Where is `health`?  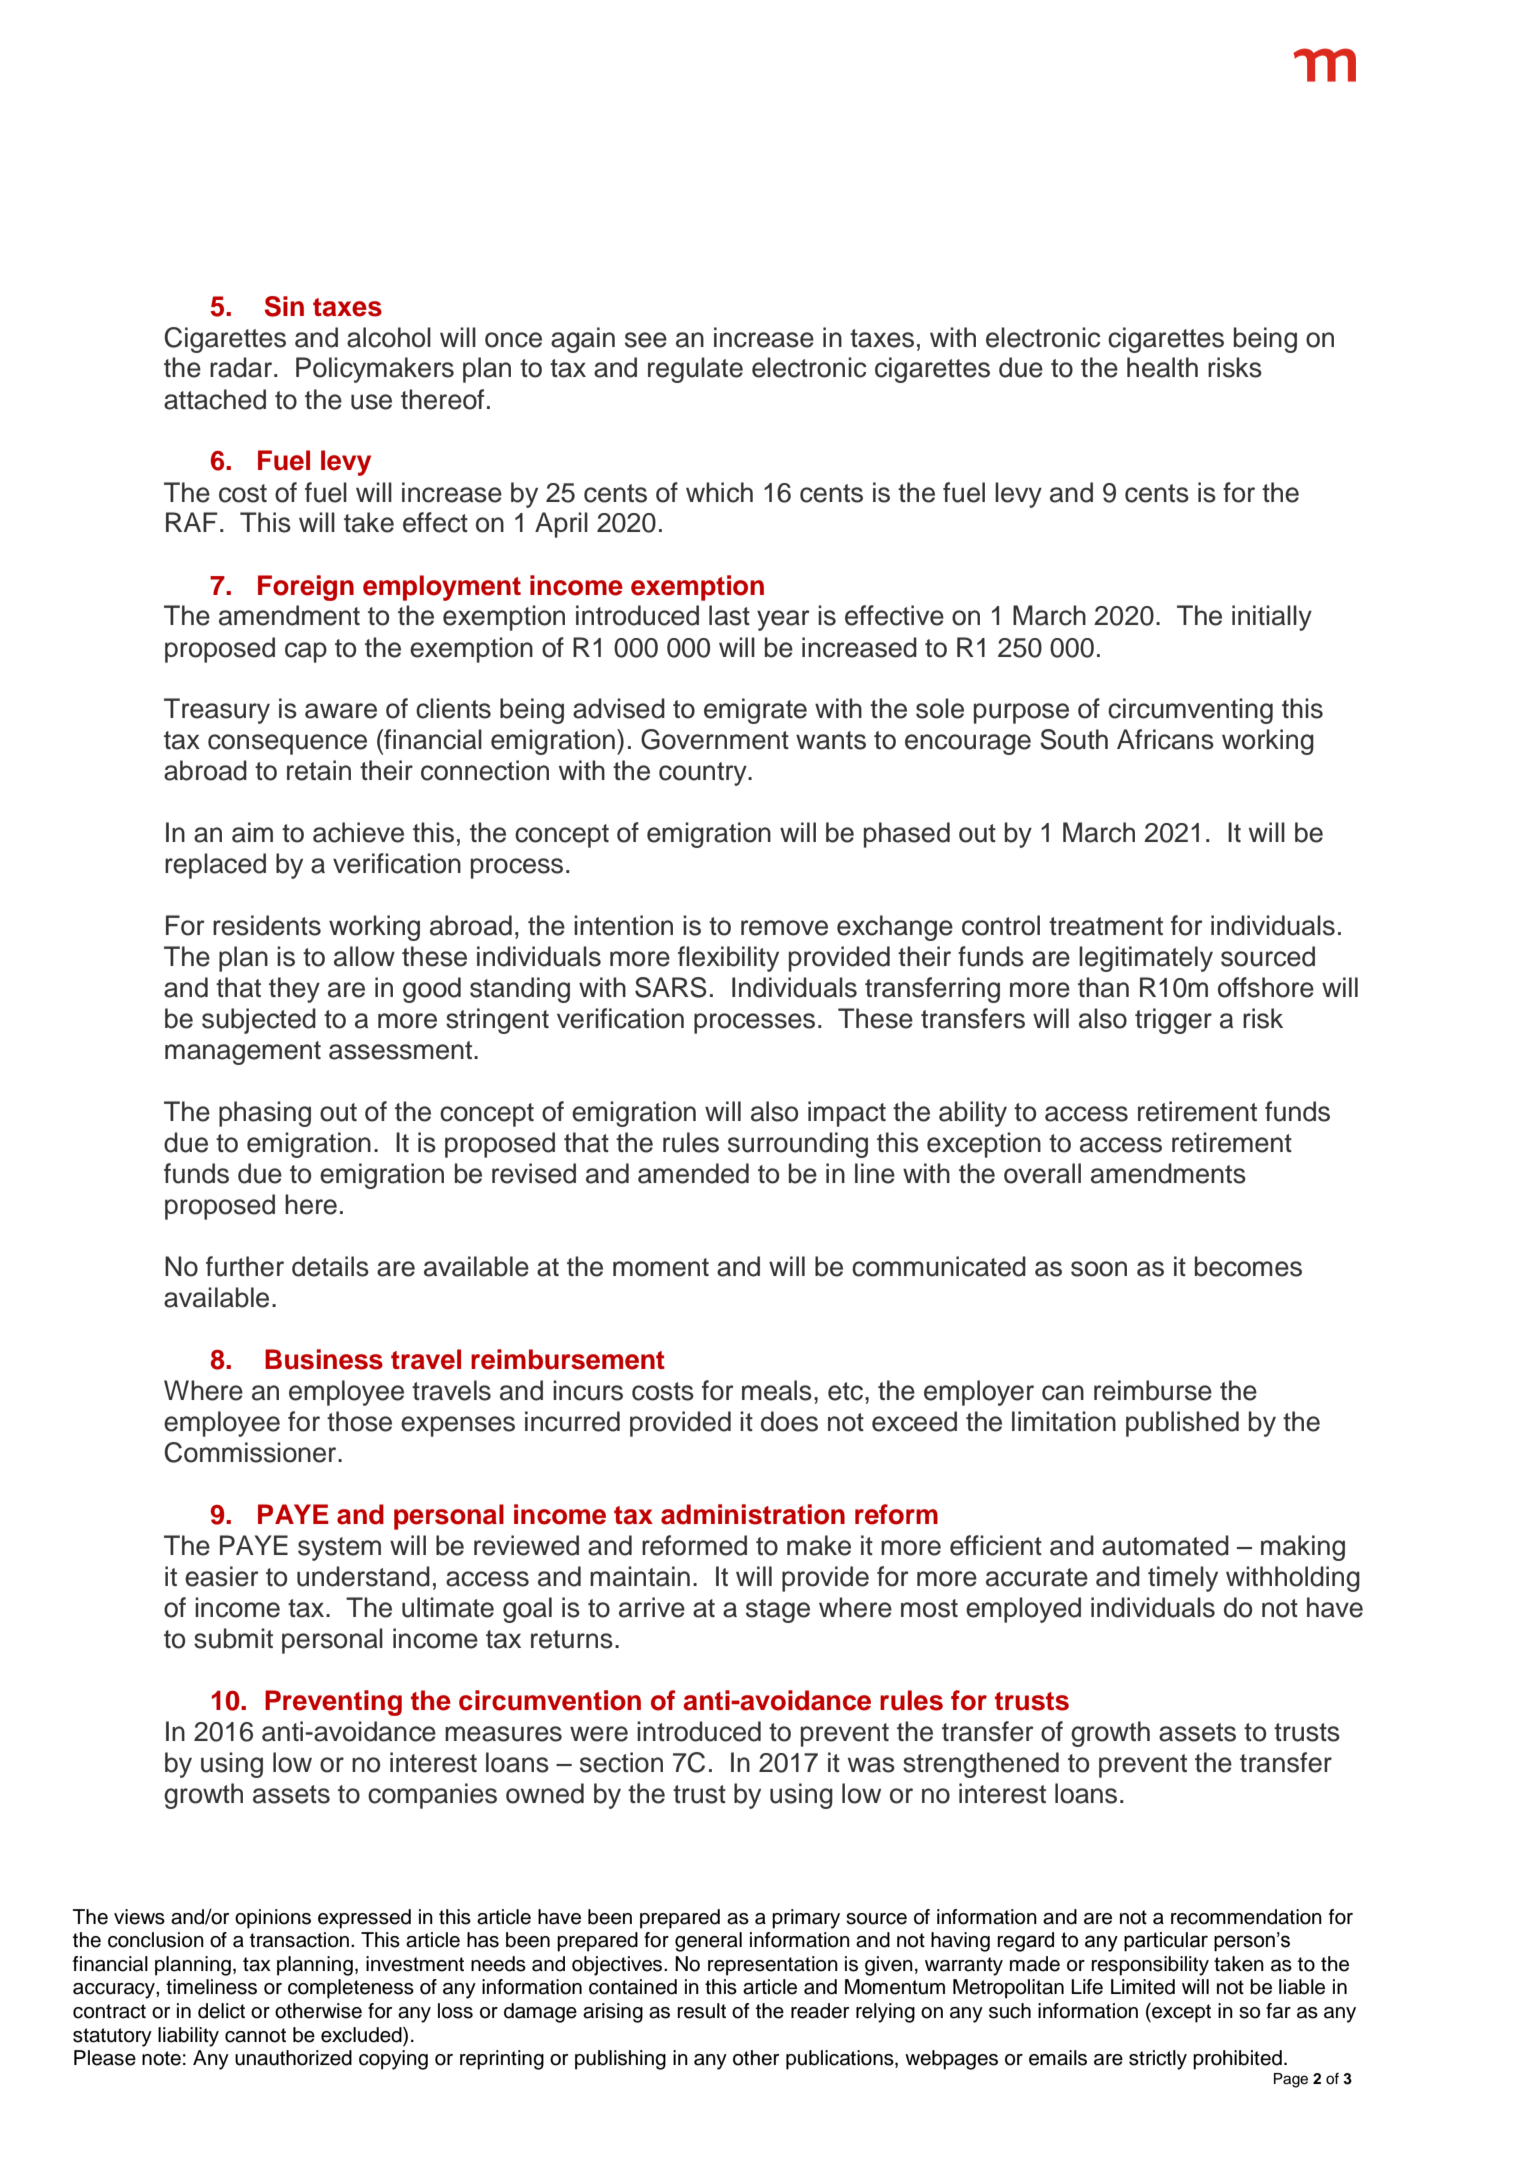
health is located at coordinates (1162, 367).
